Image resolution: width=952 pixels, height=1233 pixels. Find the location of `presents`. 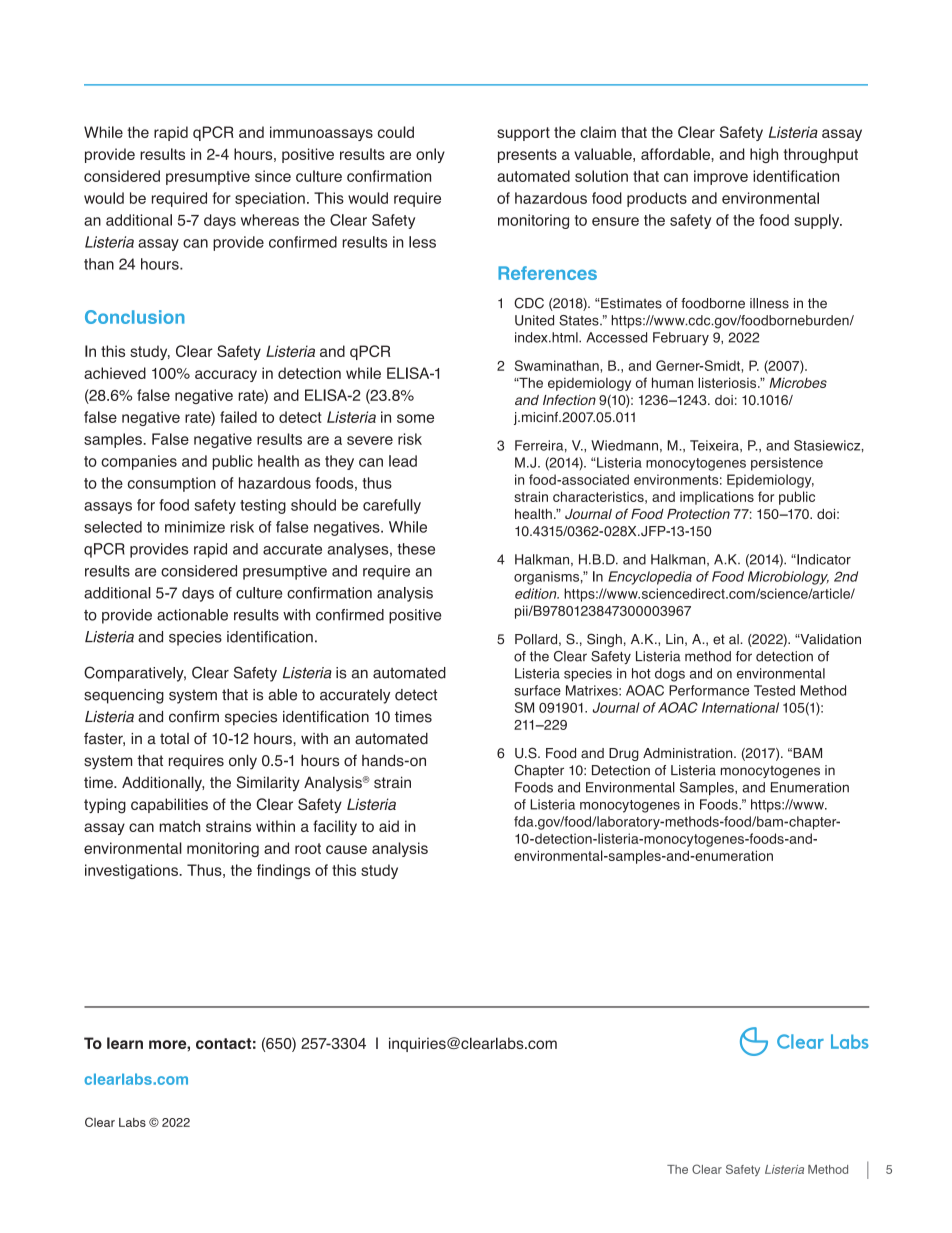

presents is located at coordinates (527, 156).
